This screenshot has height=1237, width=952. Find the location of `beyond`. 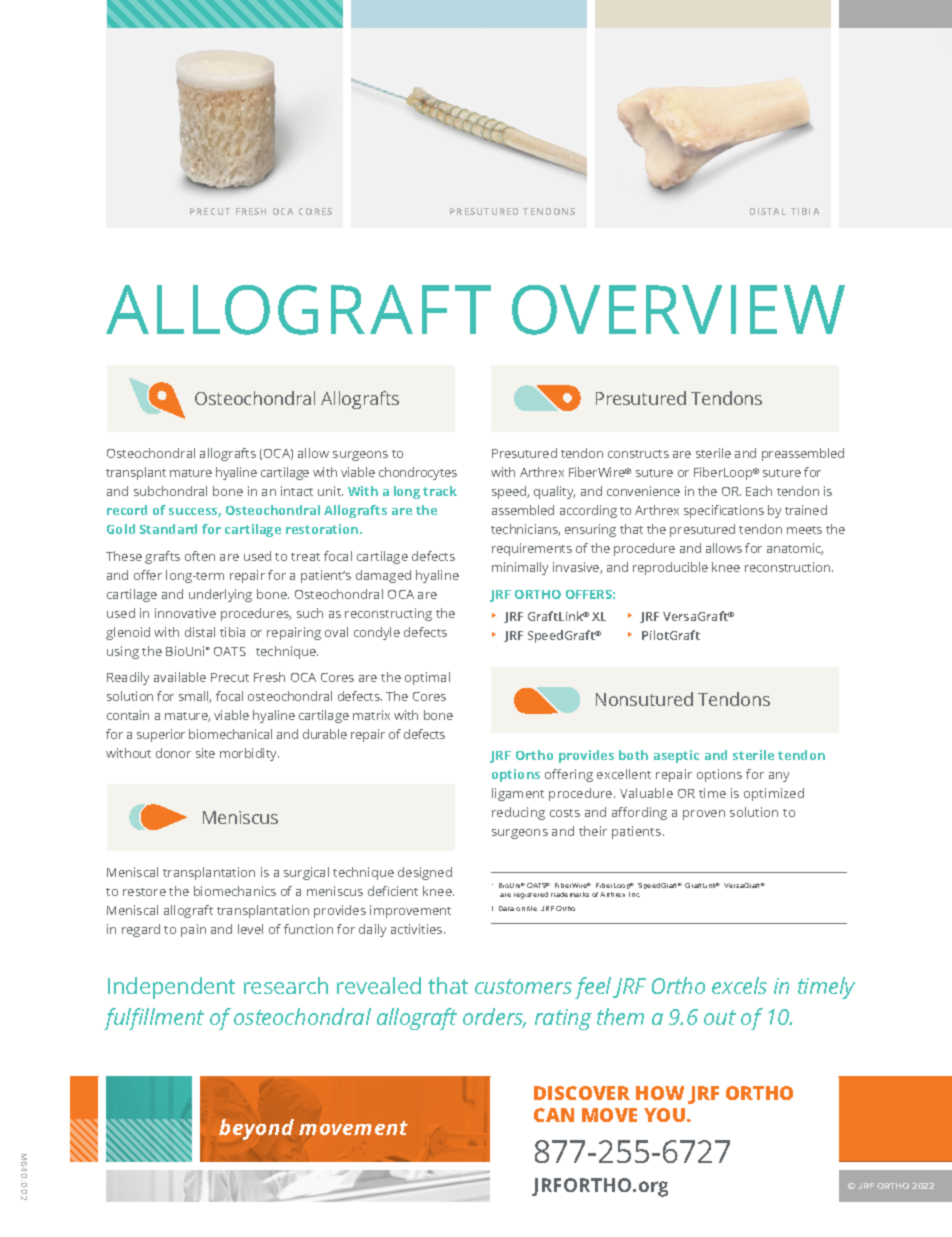

beyond is located at coordinates (256, 1129).
